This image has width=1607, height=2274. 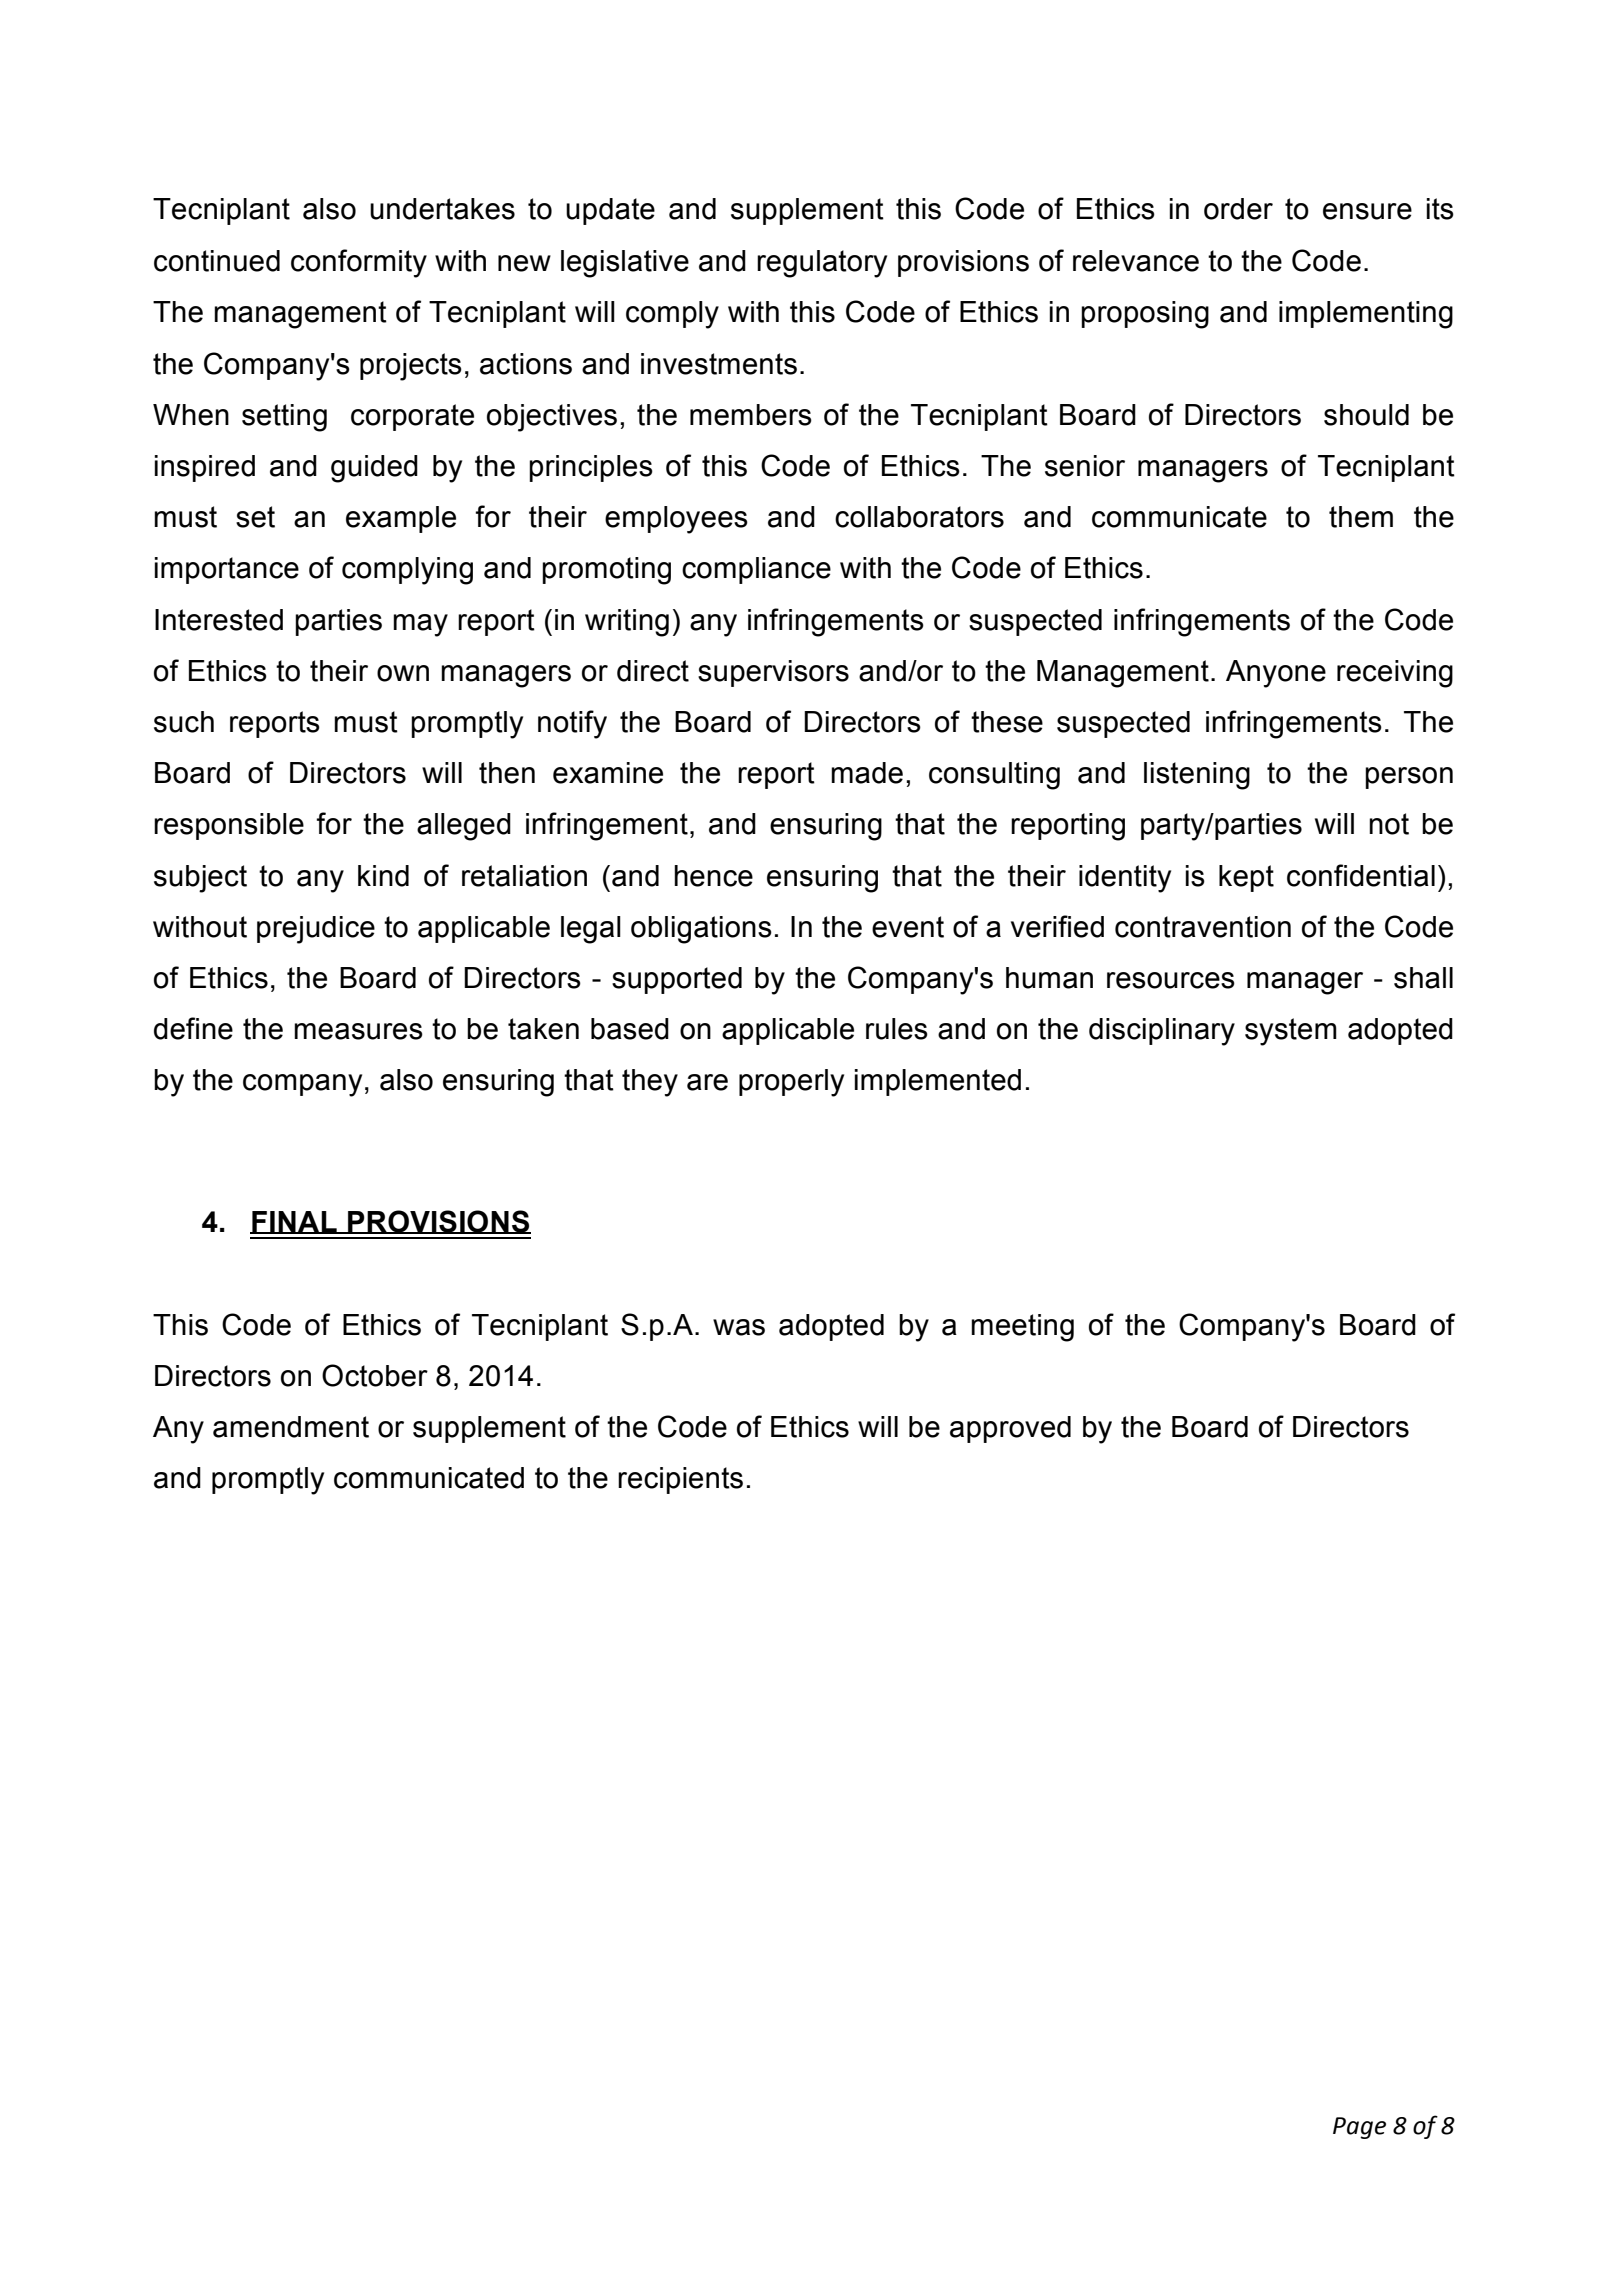 I want to click on system, so click(x=1291, y=1032).
